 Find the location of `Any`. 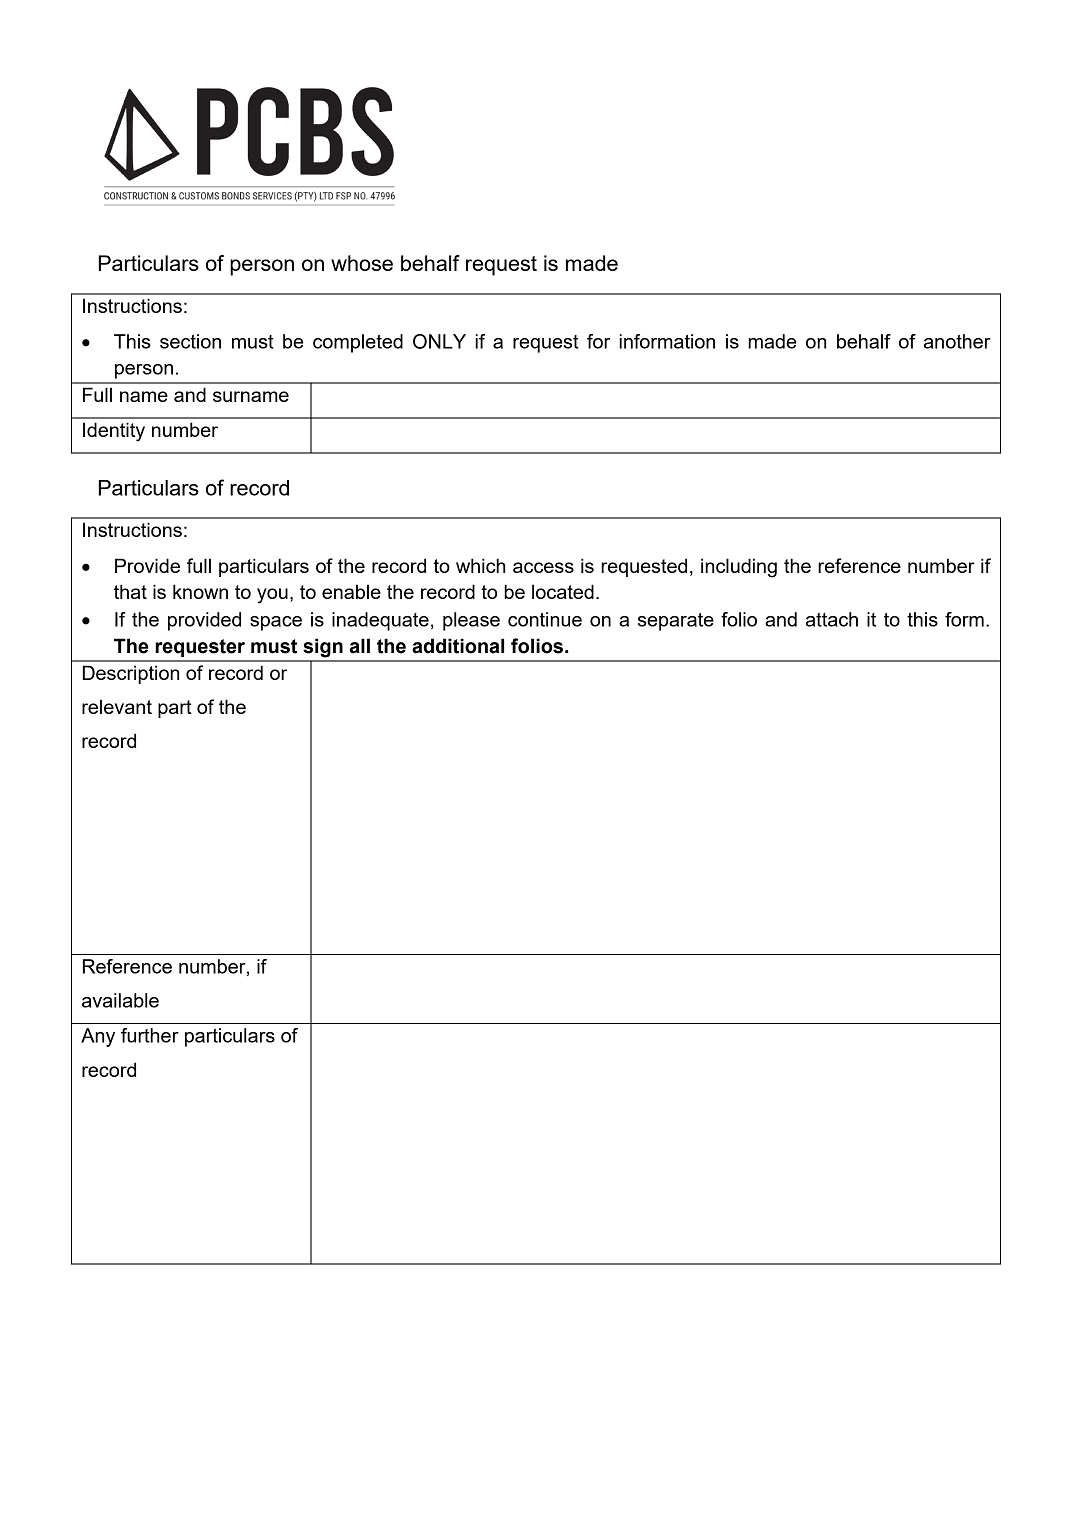

Any is located at coordinates (98, 1037).
